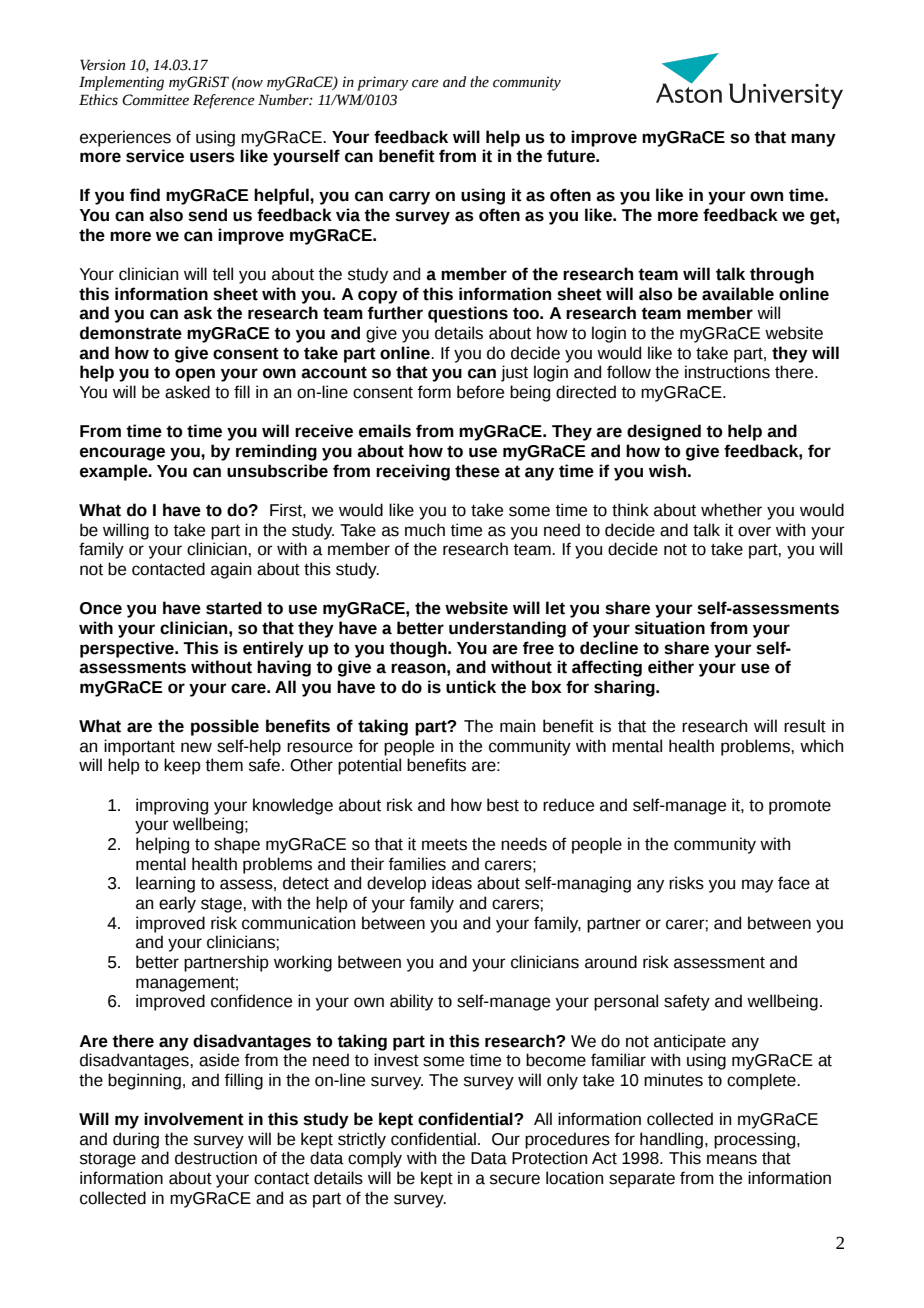 This screenshot has width=924, height=1308. What do you see at coordinates (382, 83) in the screenshot?
I see `primary` at bounding box center [382, 83].
